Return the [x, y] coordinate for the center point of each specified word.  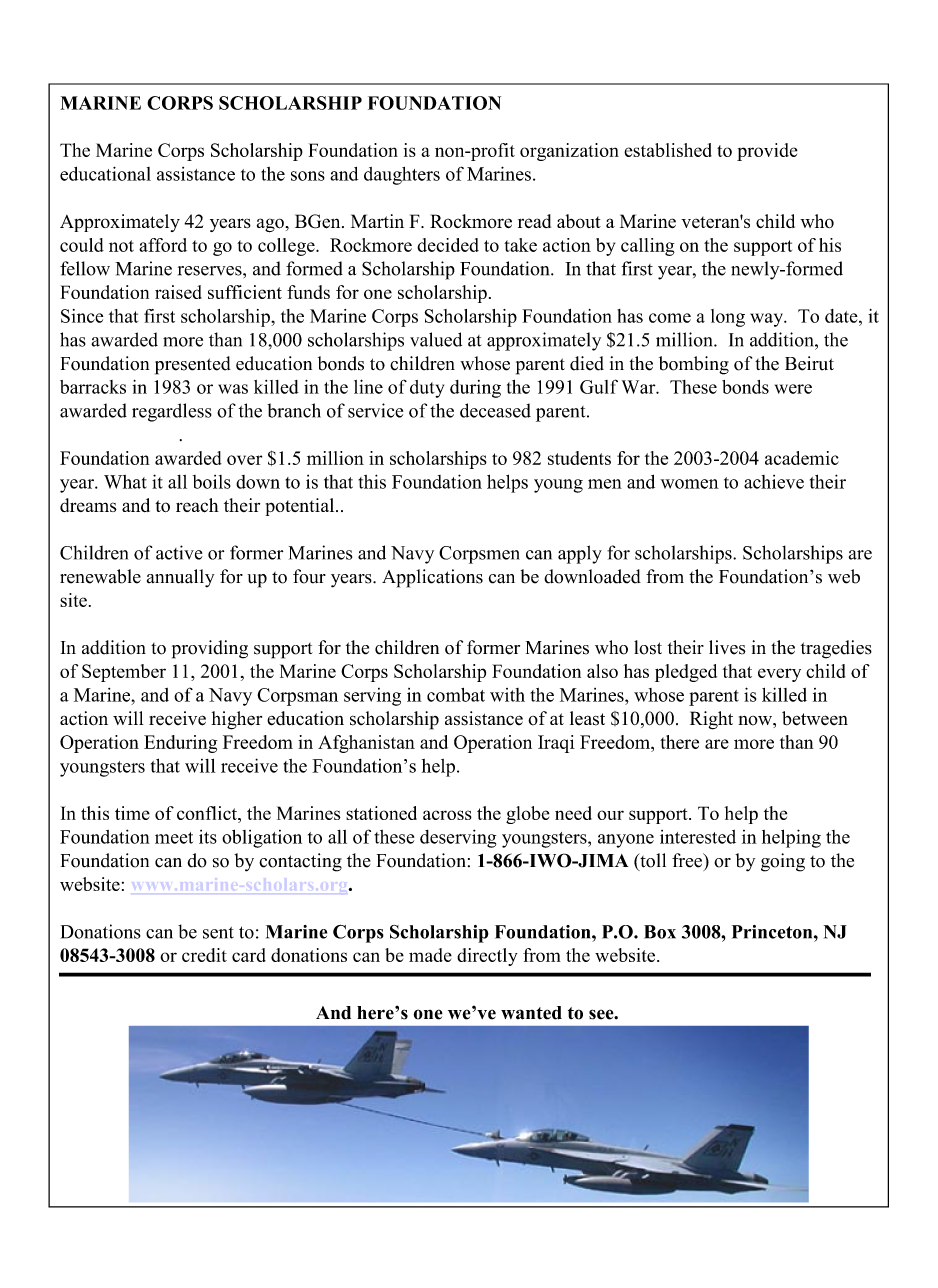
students [579, 458]
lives [727, 647]
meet [174, 838]
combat [456, 695]
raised [178, 292]
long [728, 318]
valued [436, 339]
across [447, 815]
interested [698, 837]
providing [210, 649]
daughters [402, 176]
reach [197, 505]
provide [767, 152]
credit [204, 955]
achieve [774, 482]
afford [163, 245]
